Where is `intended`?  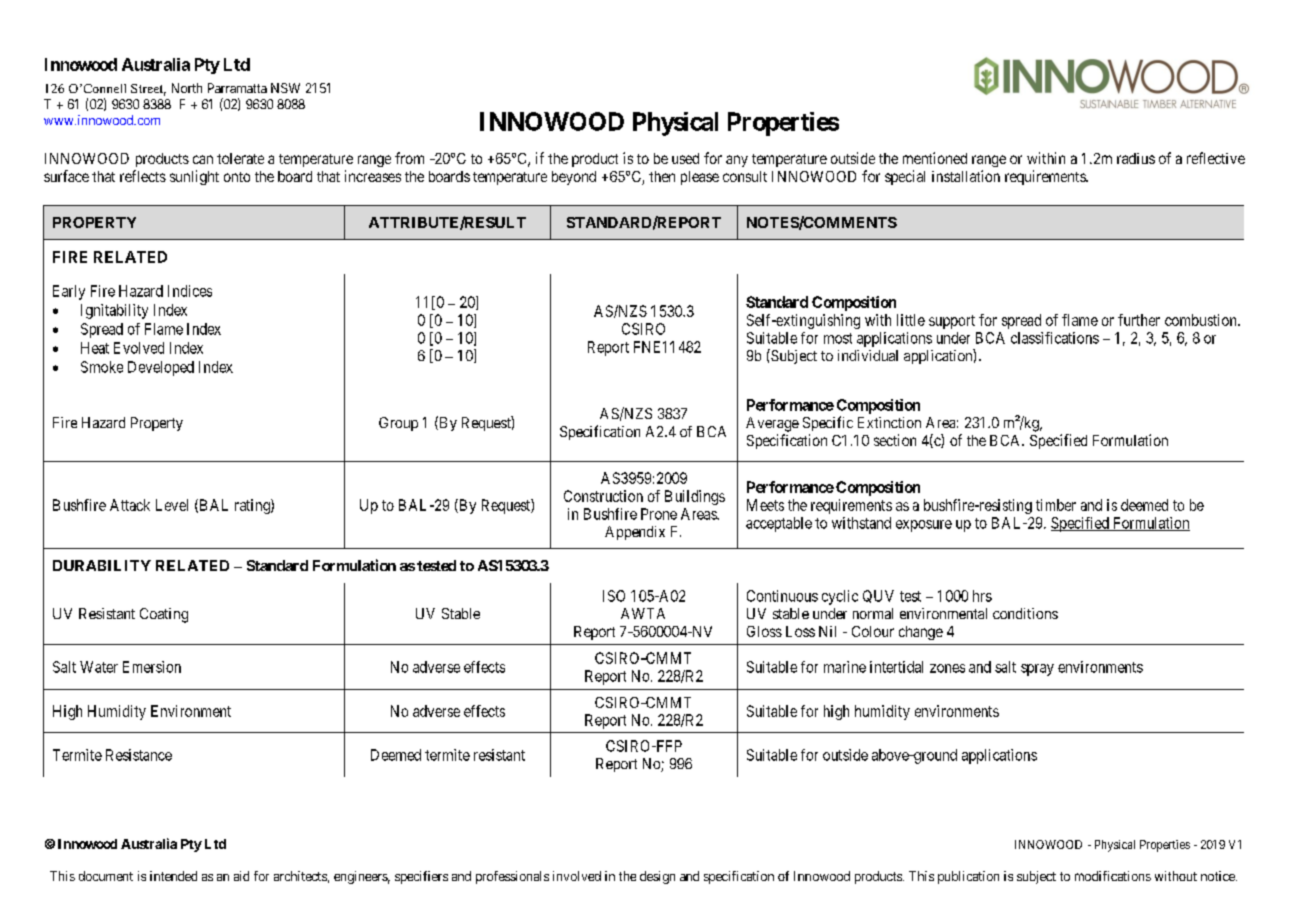
intended is located at coordinates (173, 876).
